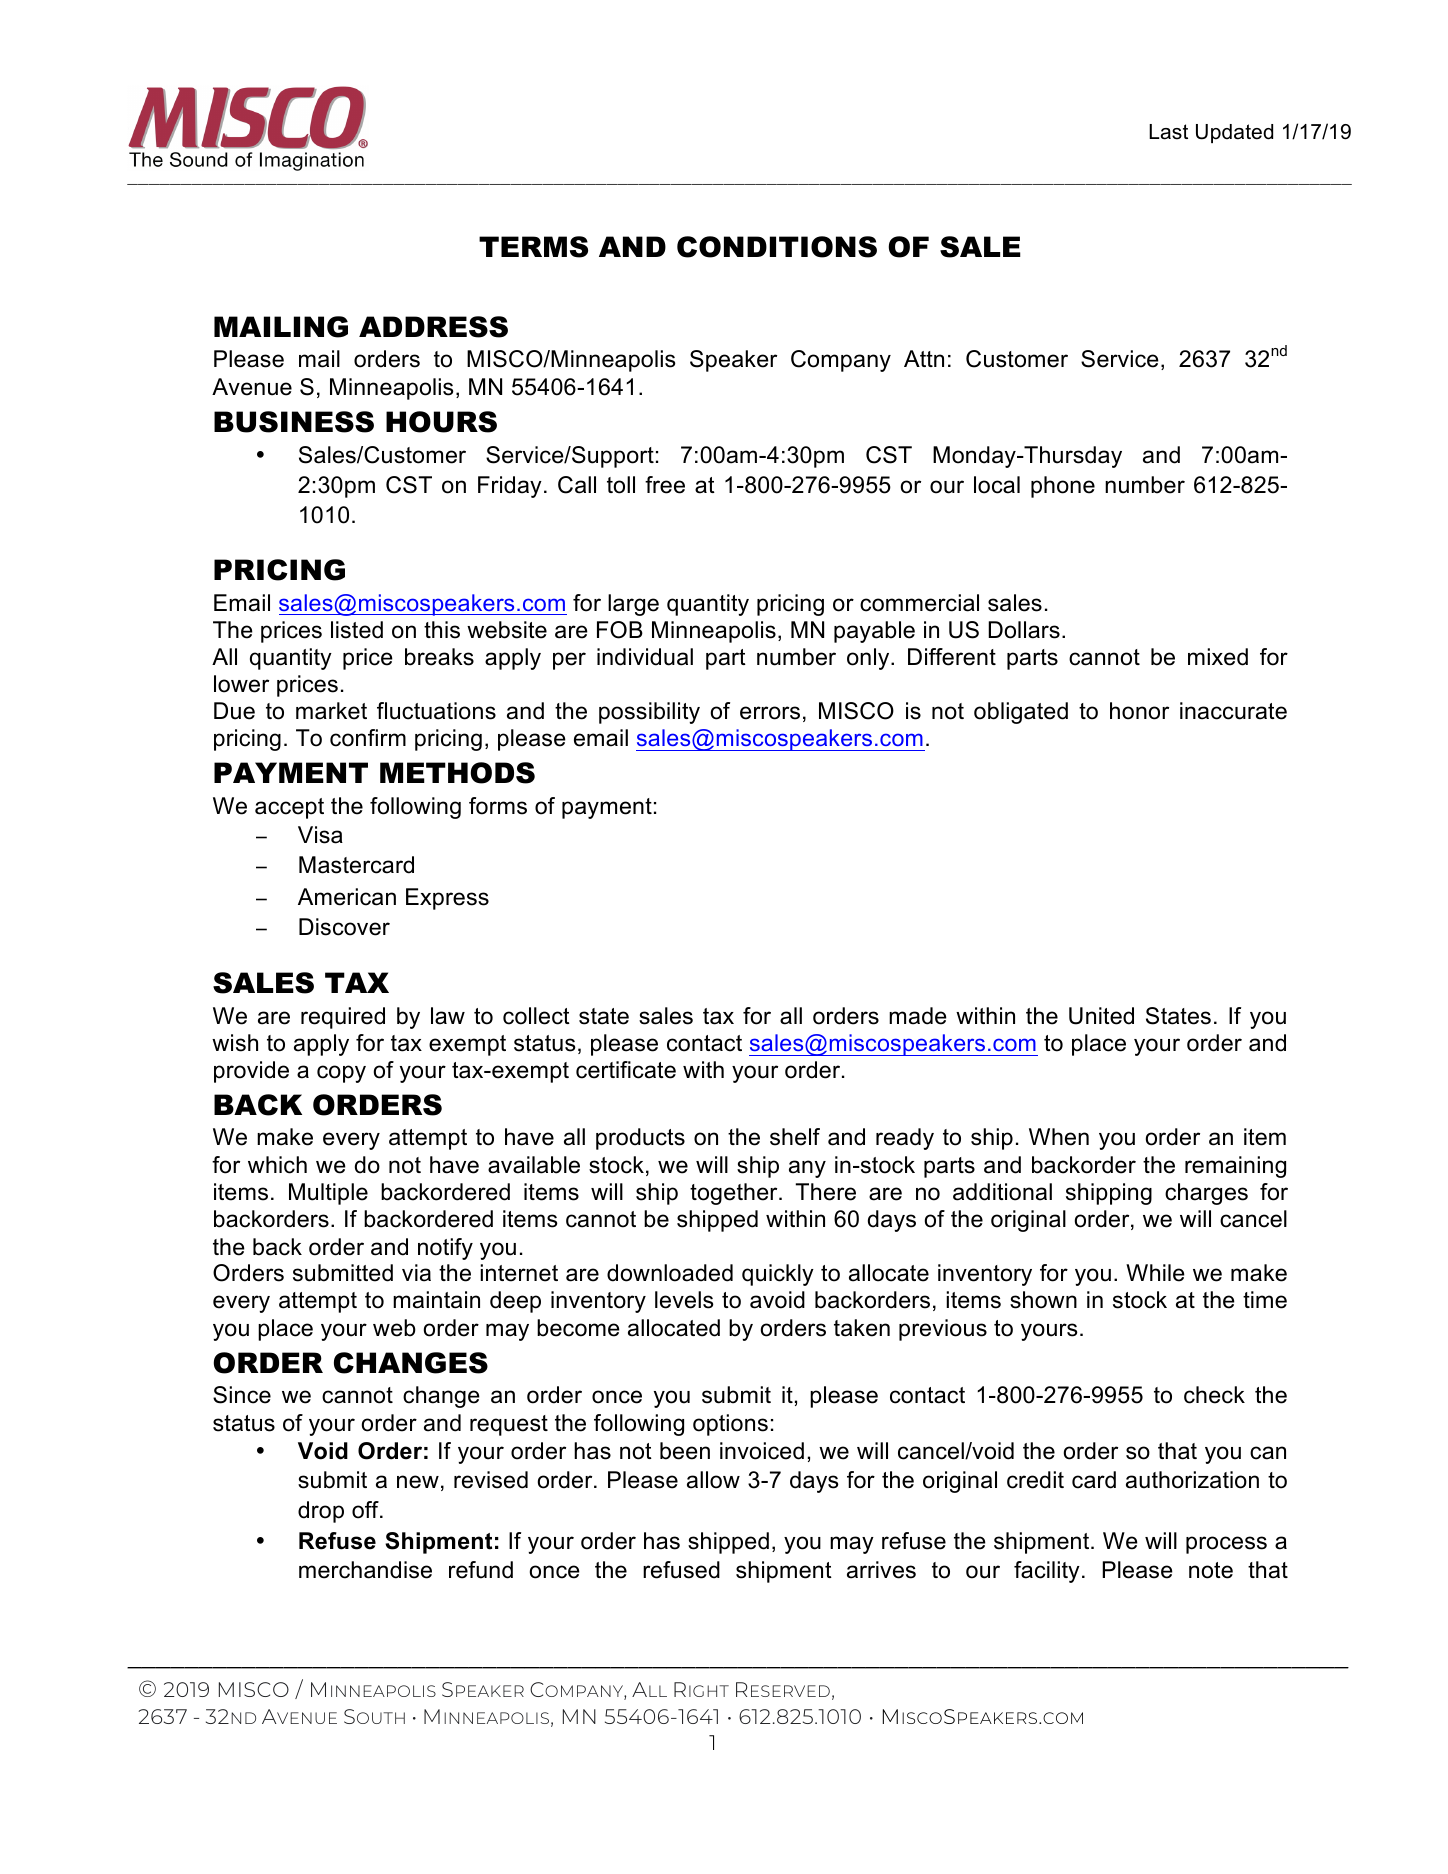 This page has width=1448, height=1874. What do you see at coordinates (713, 1480) in the page?
I see `allow` at bounding box center [713, 1480].
